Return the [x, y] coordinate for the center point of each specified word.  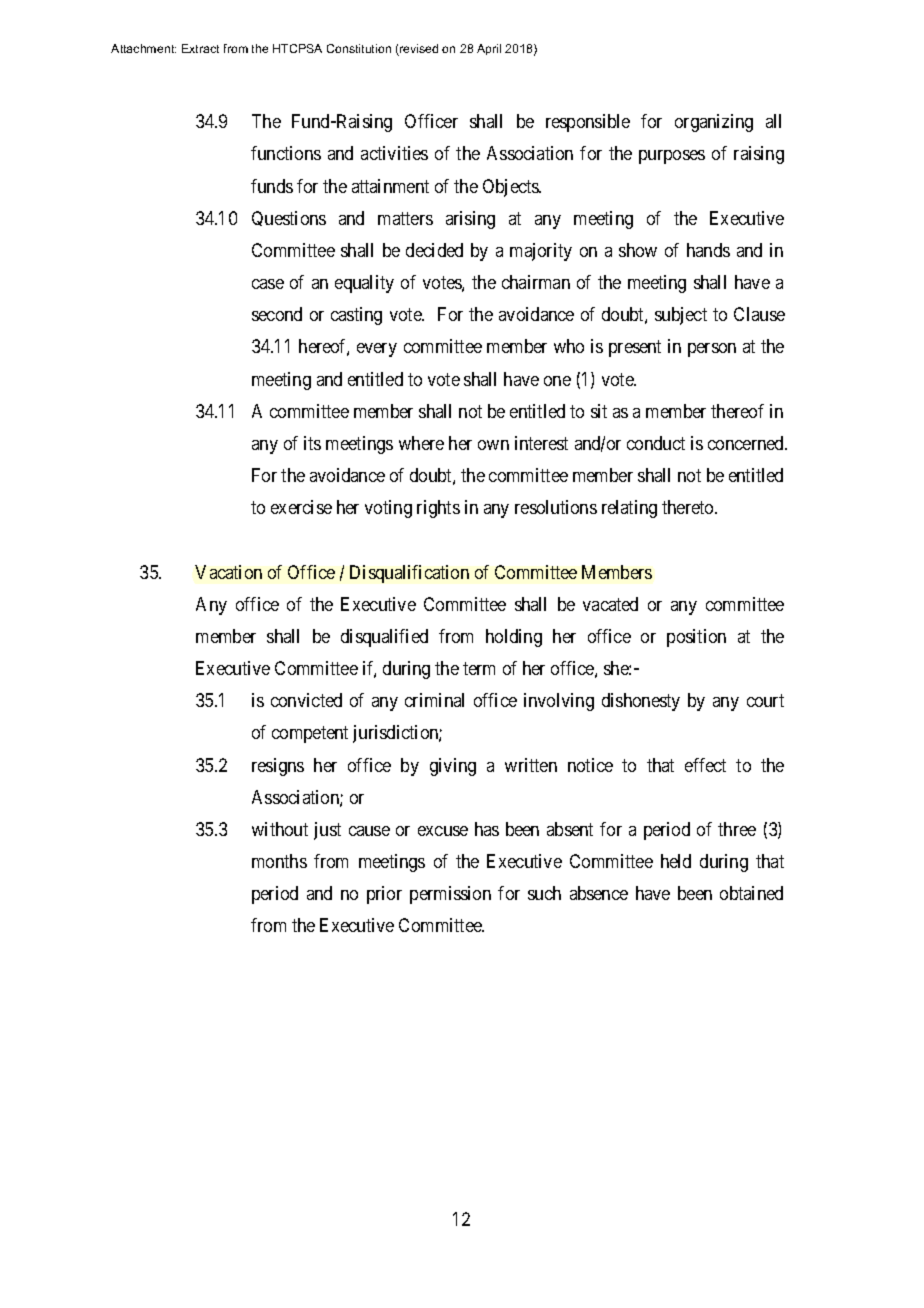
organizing [714, 123]
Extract [200, 48]
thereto [689, 507]
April [489, 49]
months [279, 861]
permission [450, 895]
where [421, 443]
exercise [301, 507]
